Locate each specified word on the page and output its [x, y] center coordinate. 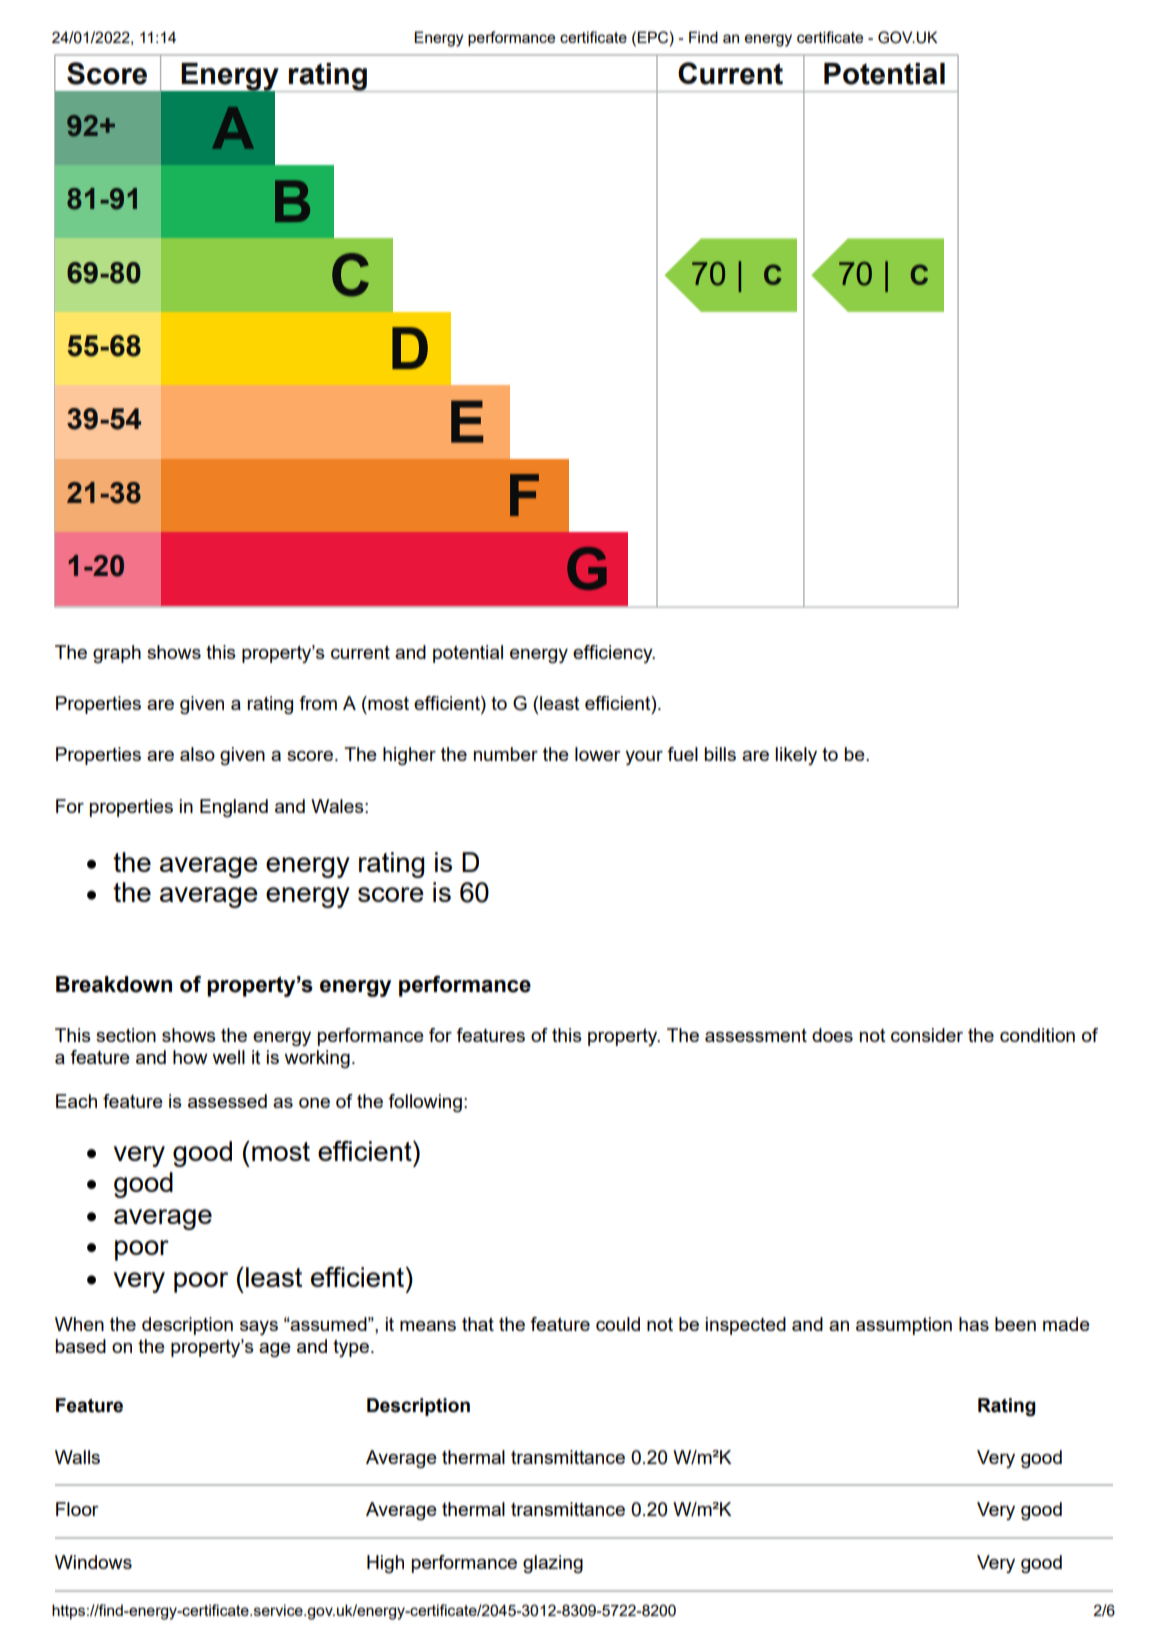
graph [117, 654]
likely [796, 756]
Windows [93, 1562]
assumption [904, 1326]
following [425, 1103]
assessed [227, 1101]
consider [927, 1035]
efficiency [614, 654]
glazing [553, 1564]
